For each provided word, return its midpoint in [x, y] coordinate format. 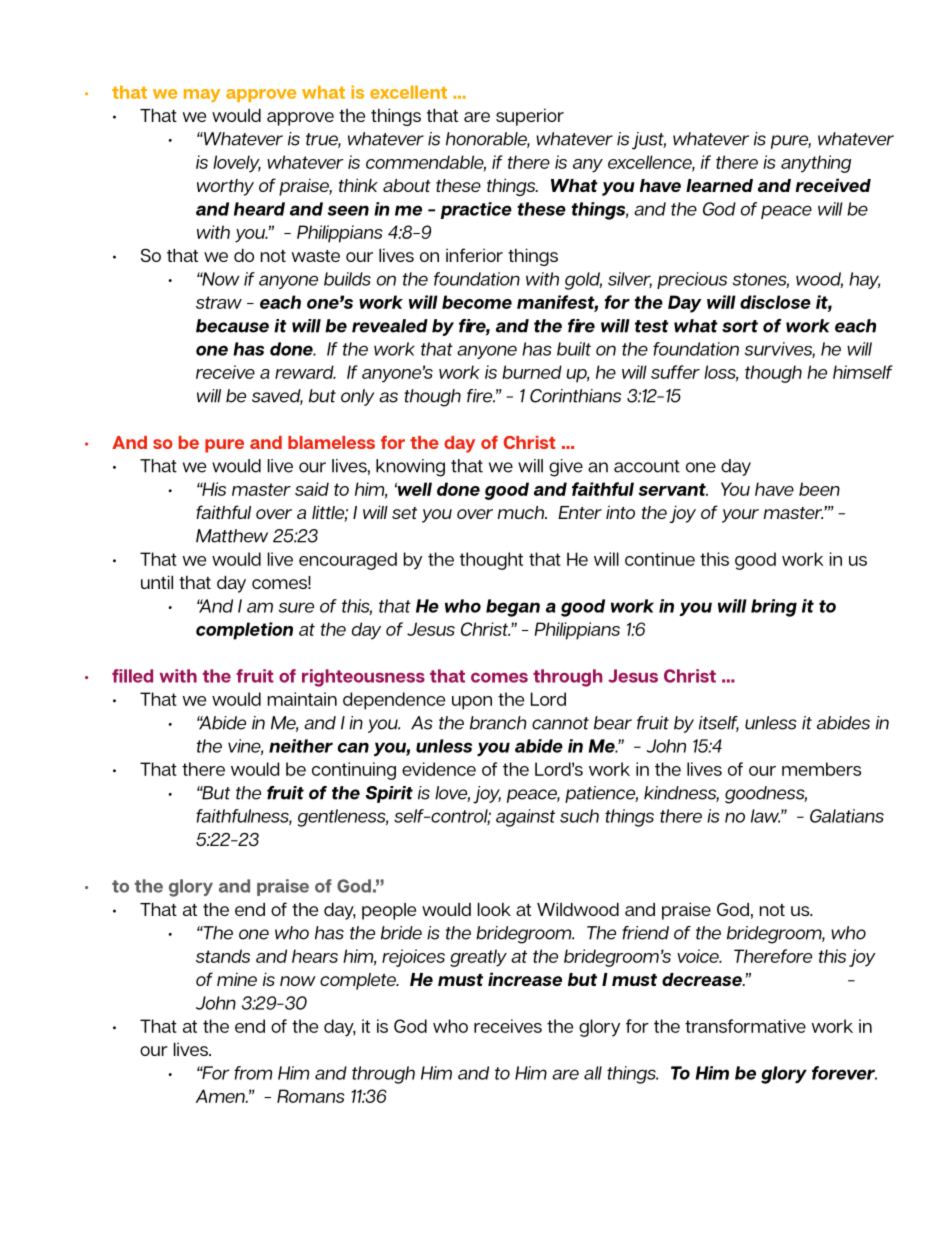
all [593, 1073]
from [253, 1073]
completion [244, 631]
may [202, 95]
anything [816, 164]
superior [530, 117]
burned [532, 372]
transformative [745, 1026]
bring [774, 608]
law [765, 816]
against [525, 818]
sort [740, 326]
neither [301, 746]
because [232, 326]
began [513, 608]
